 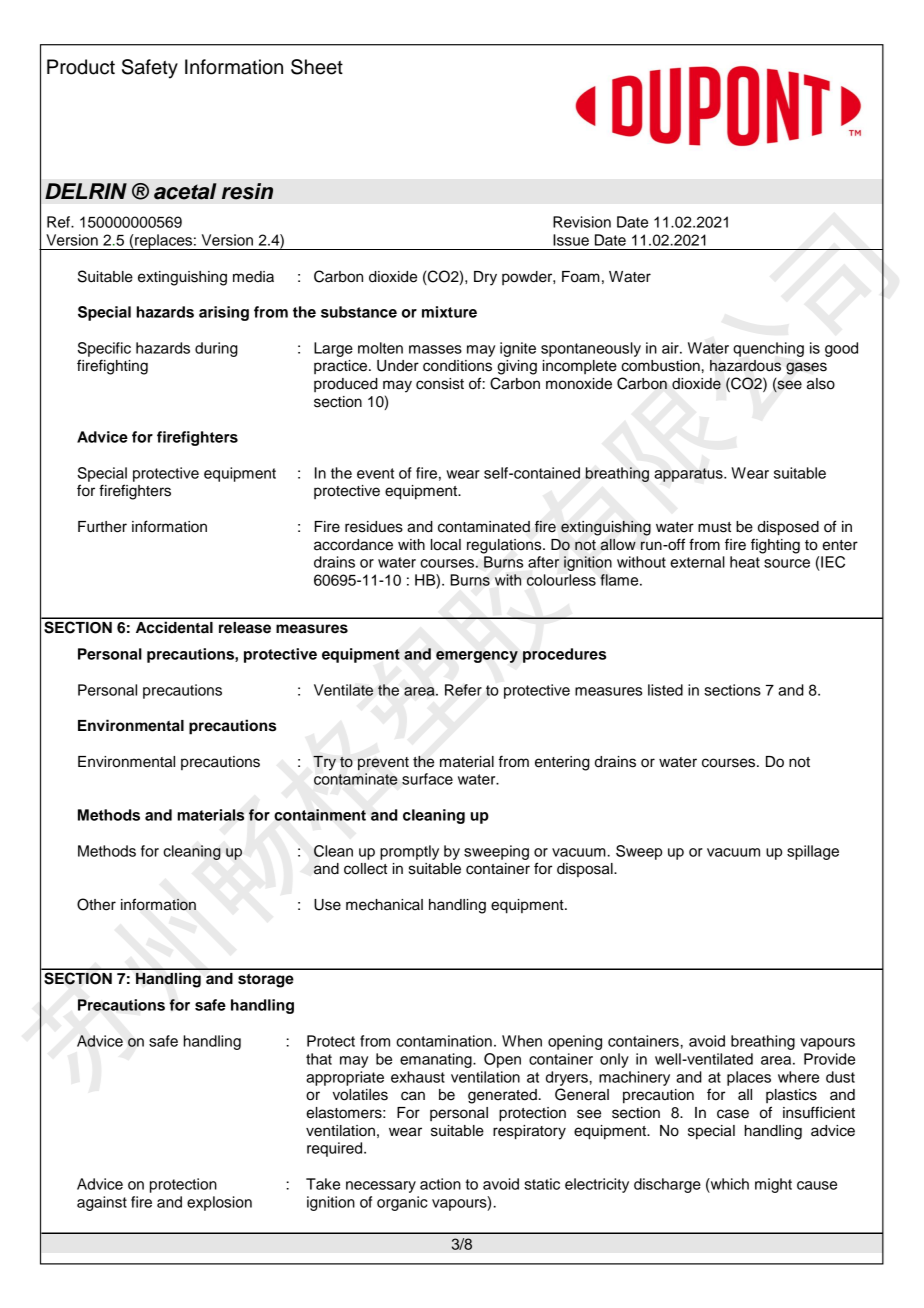 What do you see at coordinates (102, 527) in the image?
I see `Further` at bounding box center [102, 527].
